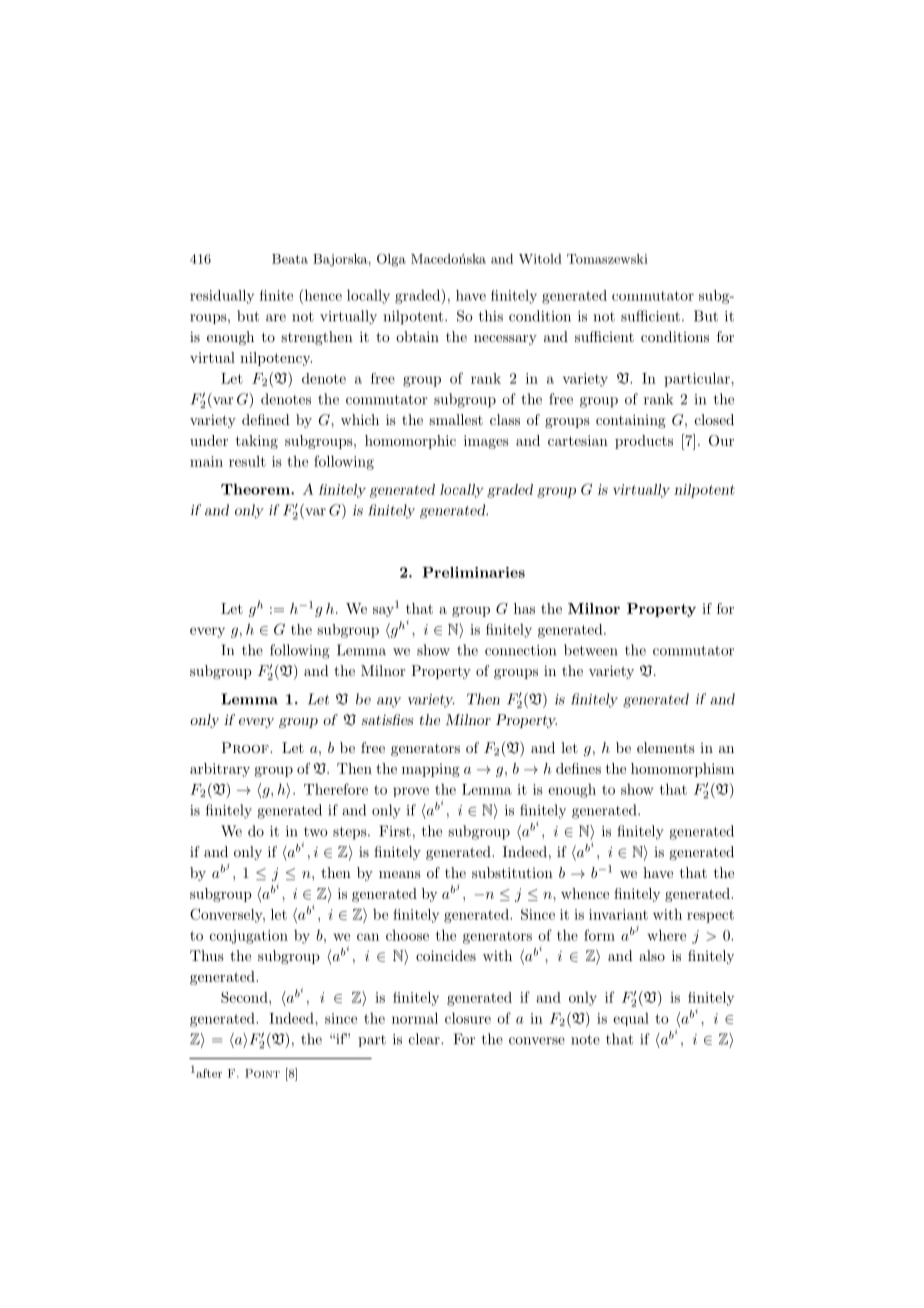 This screenshot has height=1308, width=924. I want to click on Point, so click(262, 1073).
